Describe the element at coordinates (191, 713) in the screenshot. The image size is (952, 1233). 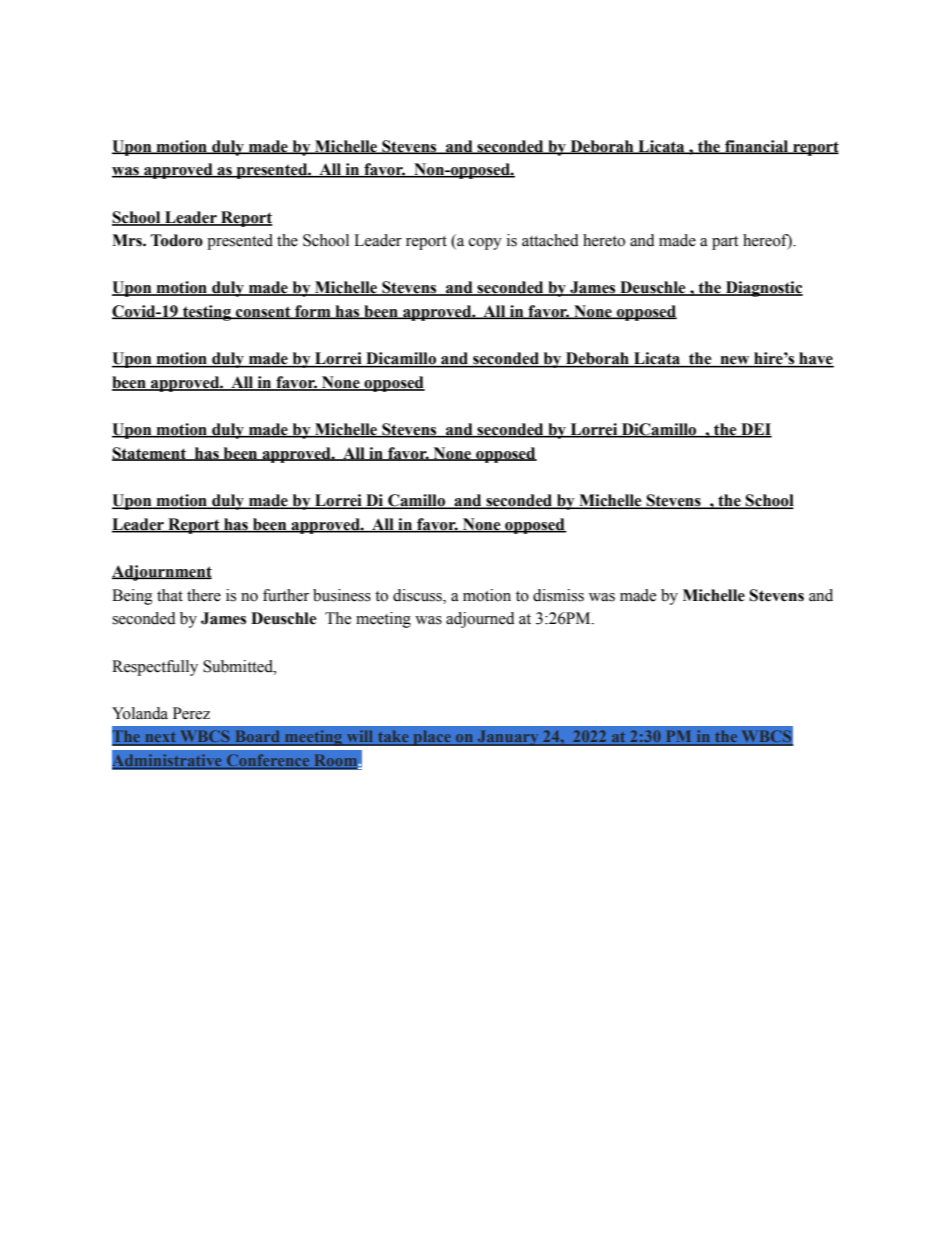
I see `Perez` at that location.
